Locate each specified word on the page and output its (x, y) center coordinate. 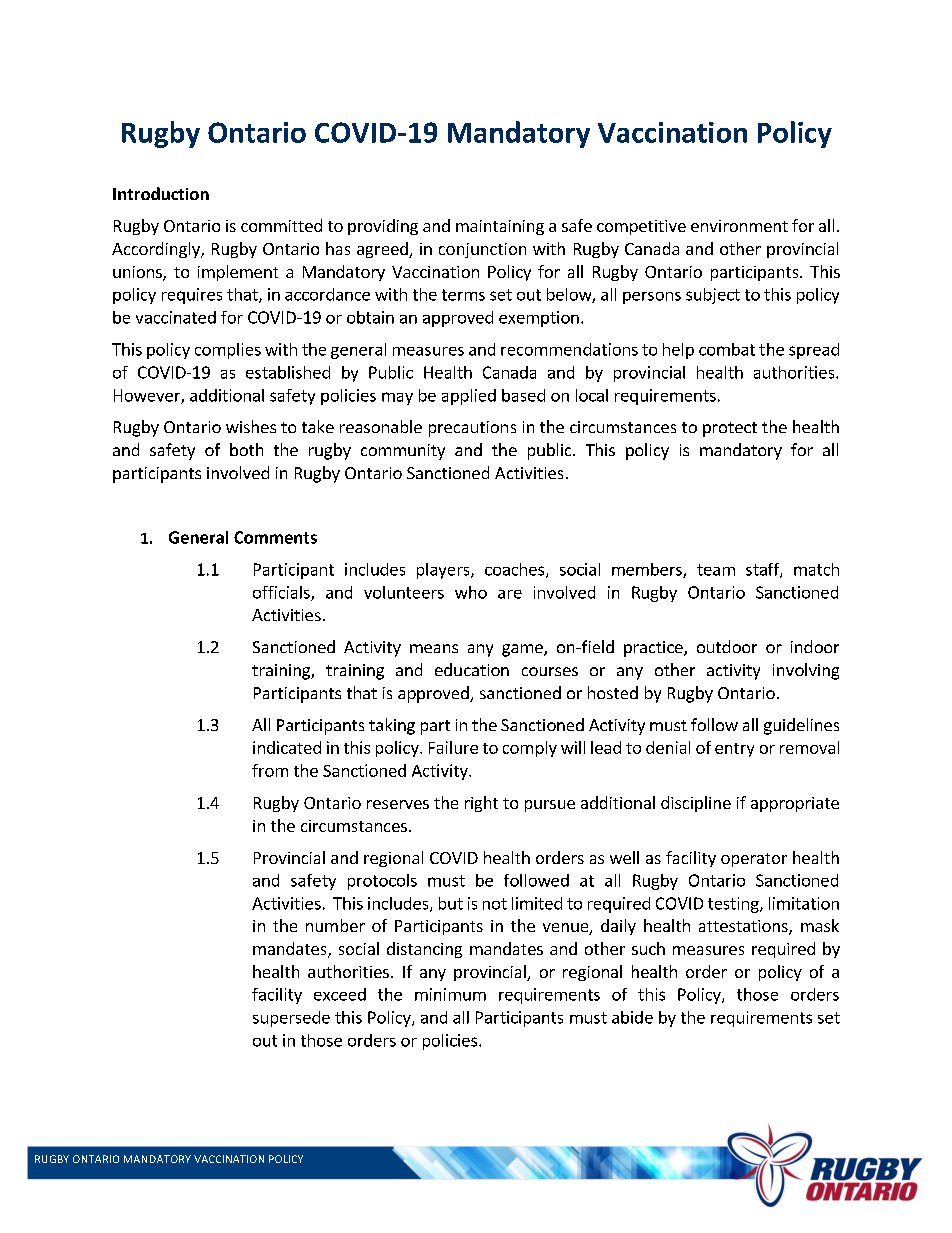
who (471, 592)
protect (730, 429)
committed (281, 225)
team (716, 570)
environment (739, 226)
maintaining (500, 227)
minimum (450, 994)
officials (282, 593)
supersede (291, 1019)
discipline (696, 804)
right (481, 804)
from (270, 770)
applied (469, 397)
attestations (744, 927)
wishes (251, 426)
